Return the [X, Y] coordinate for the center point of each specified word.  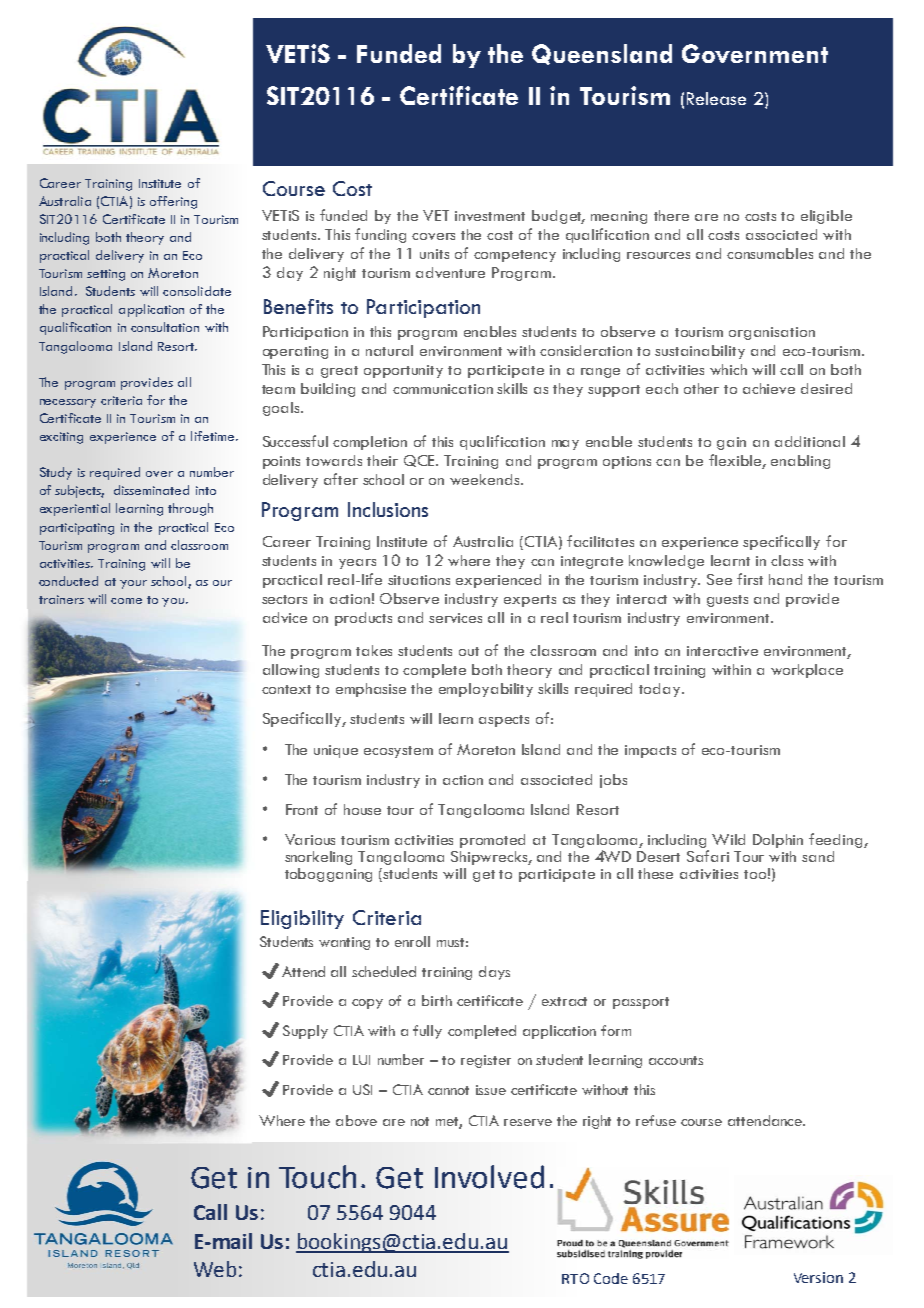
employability [486, 690]
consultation [165, 327]
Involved [489, 1177]
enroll [412, 941]
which [728, 369]
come [126, 601]
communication [443, 389]
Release [716, 98]
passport [641, 1003]
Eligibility [302, 919]
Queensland [602, 54]
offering [173, 202]
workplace [807, 671]
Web [215, 1269]
